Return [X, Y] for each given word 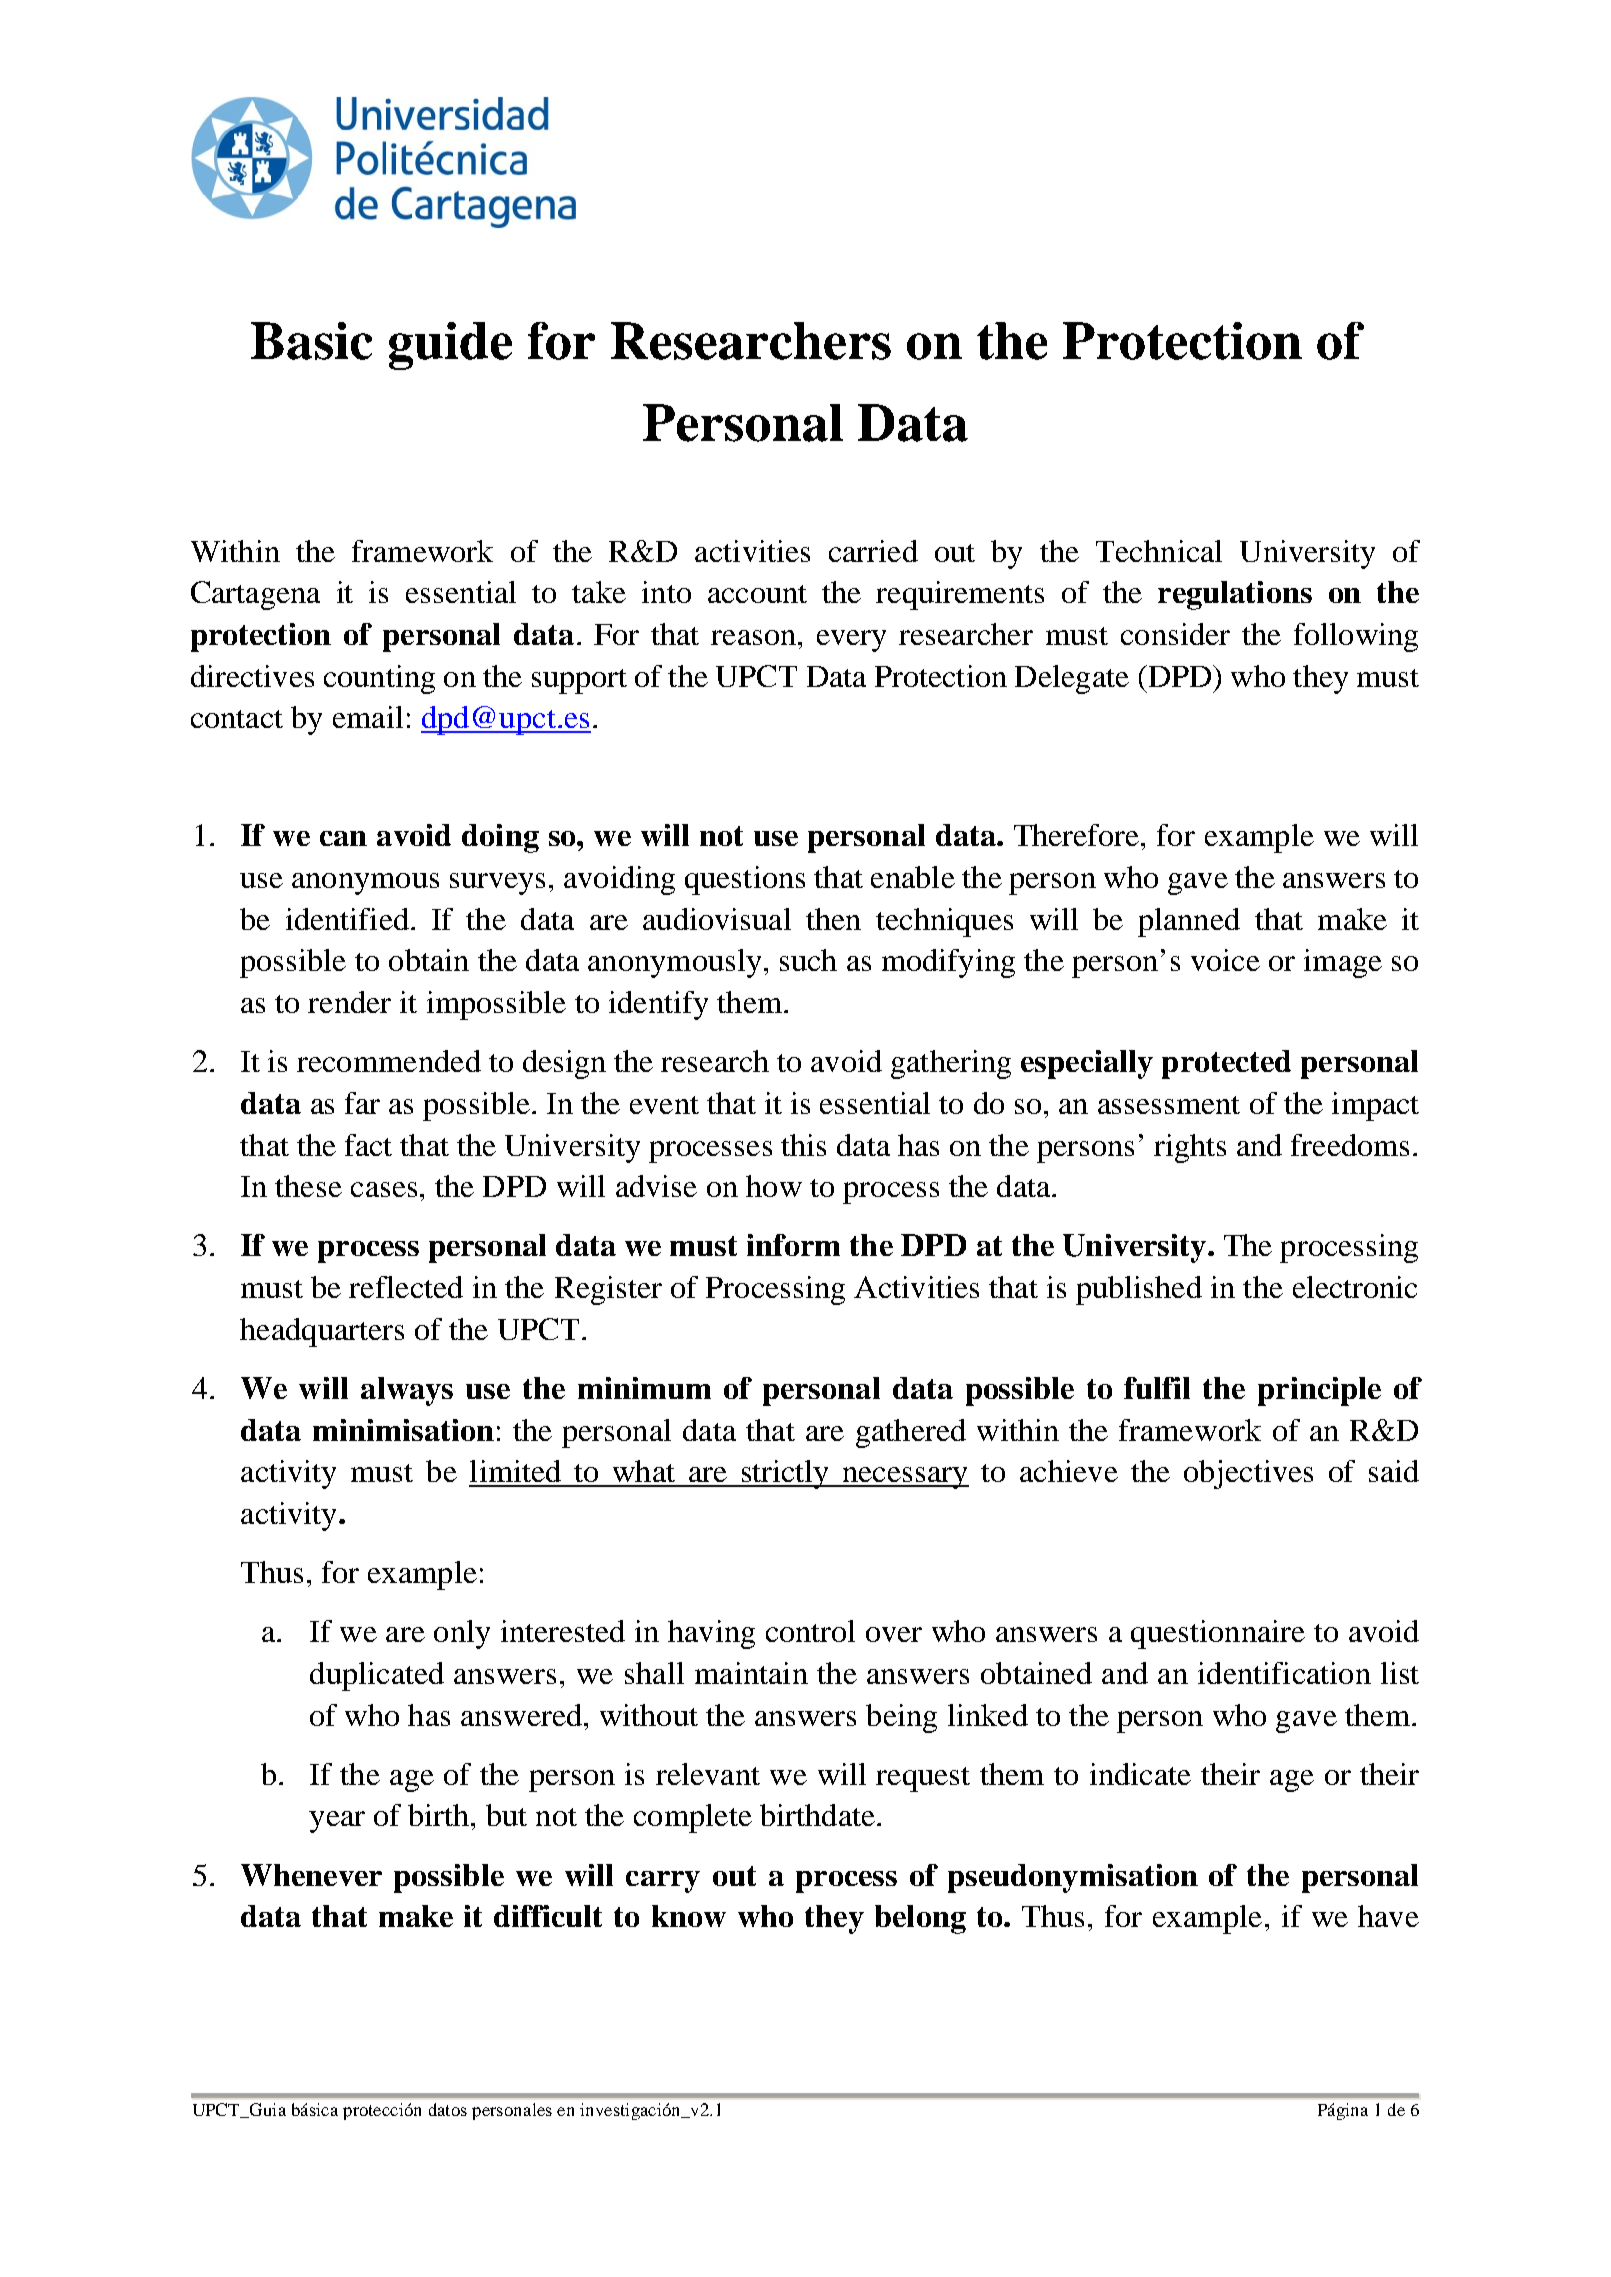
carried [873, 551]
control [810, 1631]
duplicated [377, 1676]
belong [920, 1919]
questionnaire [1218, 1634]
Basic [311, 341]
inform [793, 1245]
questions [745, 880]
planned [1189, 922]
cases [384, 1189]
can [343, 838]
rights [1190, 1148]
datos [448, 2109]
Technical [1159, 551]
